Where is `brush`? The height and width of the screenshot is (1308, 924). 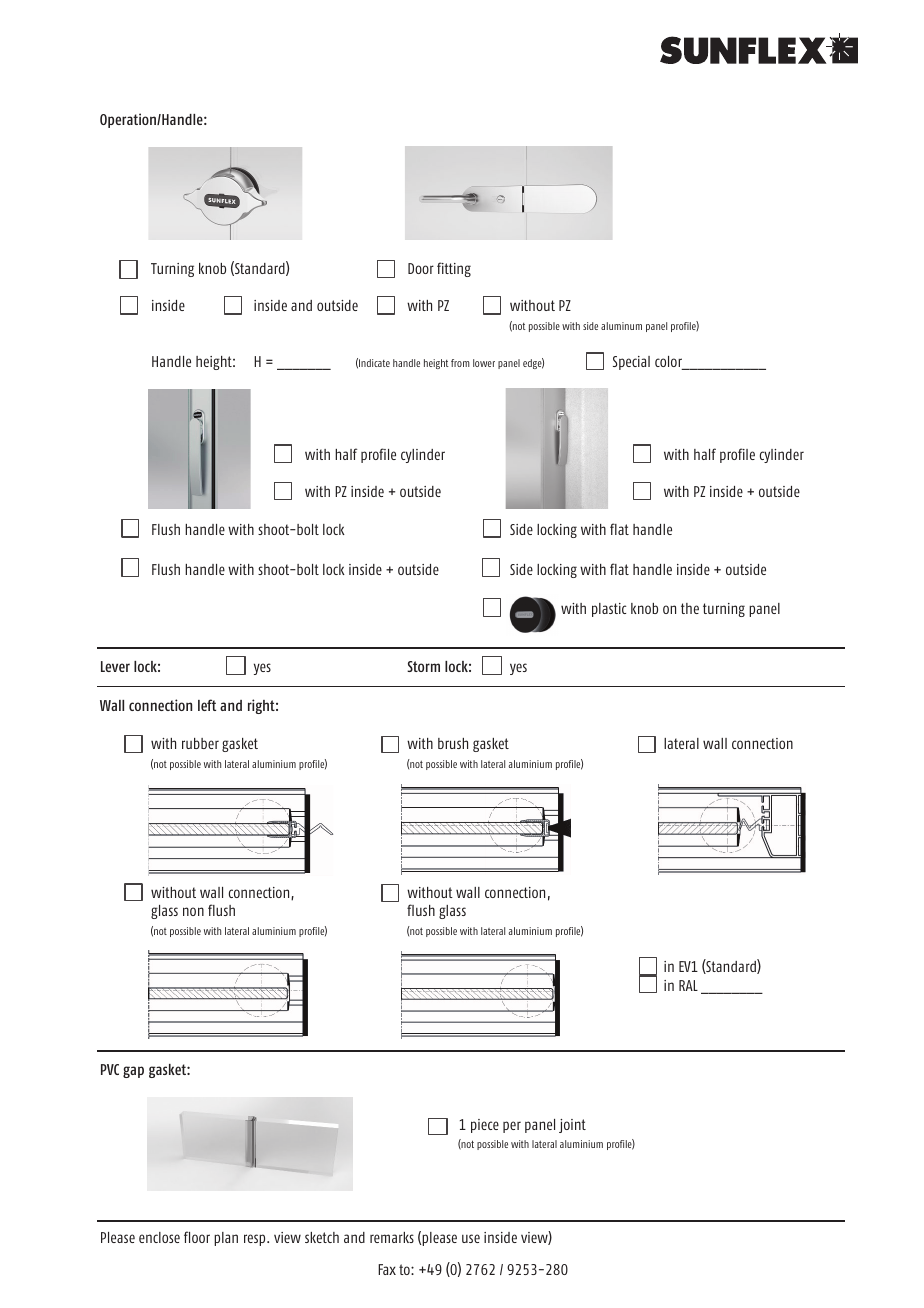
brush is located at coordinates (453, 743).
